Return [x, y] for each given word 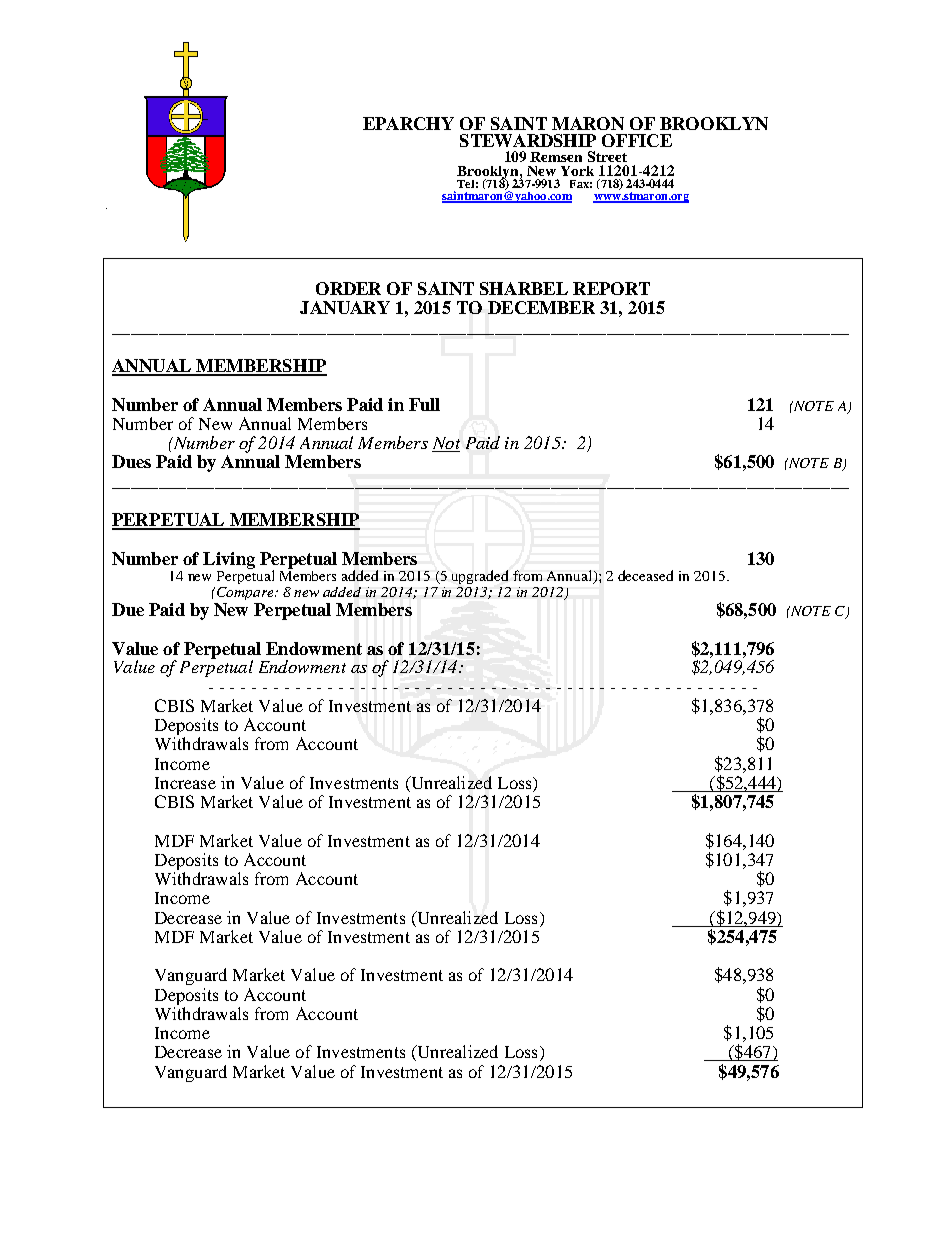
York [577, 171]
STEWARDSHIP [528, 140]
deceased [645, 575]
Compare [246, 593]
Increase [185, 783]
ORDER [348, 288]
